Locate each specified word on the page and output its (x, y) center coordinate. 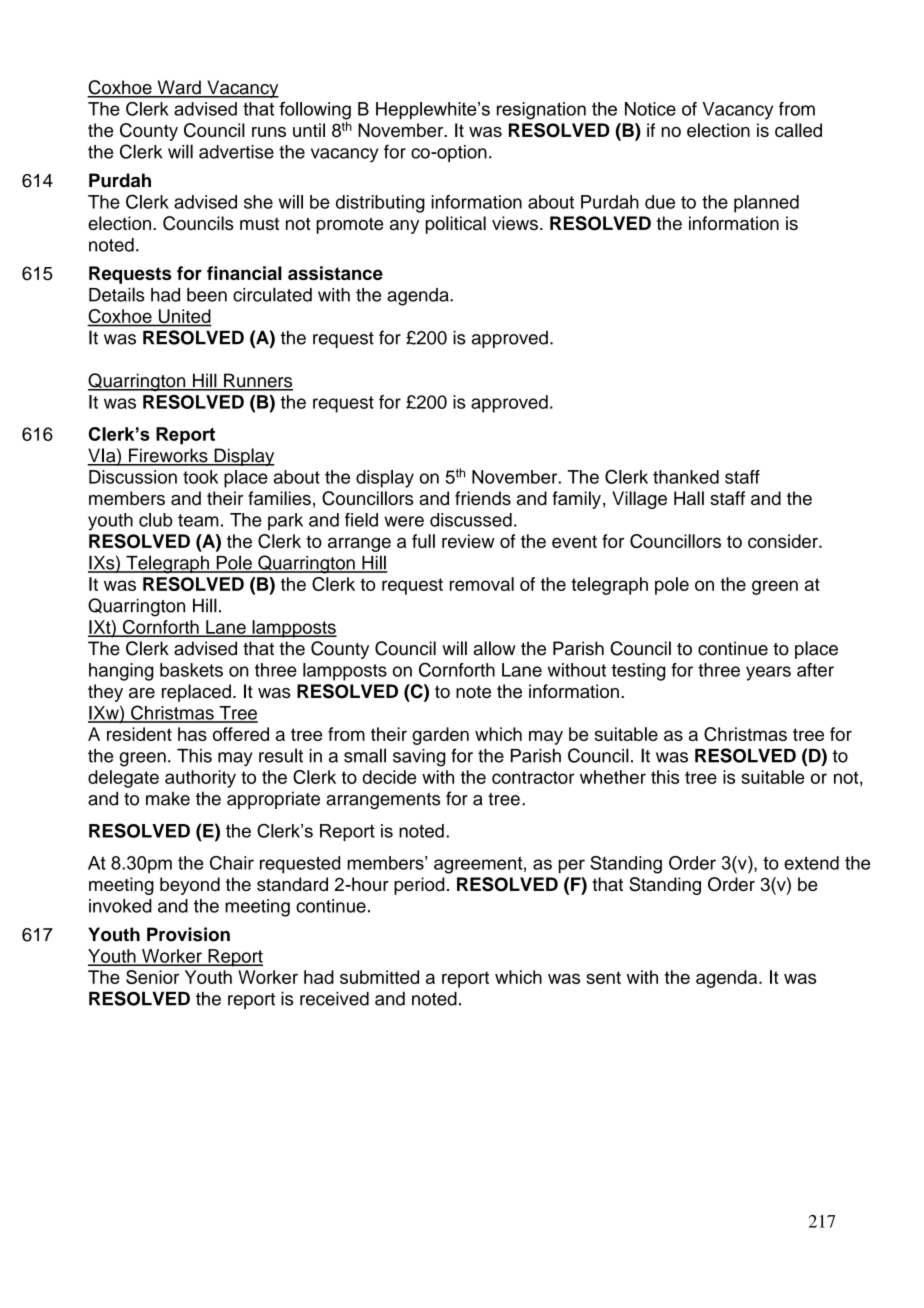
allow (495, 648)
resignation (541, 111)
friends (483, 498)
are (142, 693)
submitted (379, 977)
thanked (686, 477)
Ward (179, 88)
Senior (152, 977)
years (768, 673)
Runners (257, 381)
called (798, 130)
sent (603, 977)
